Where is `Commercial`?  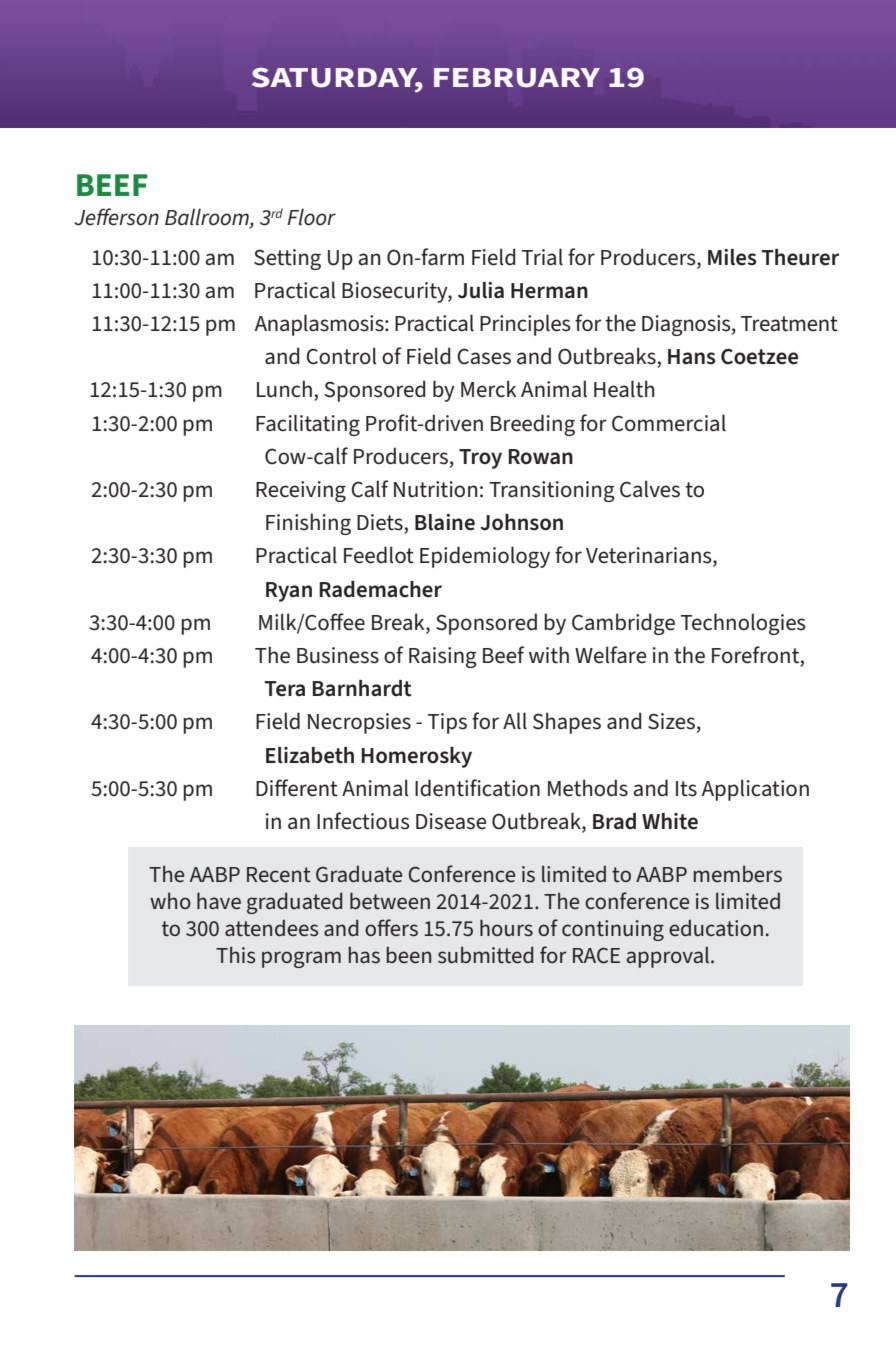 Commercial is located at coordinates (669, 423).
